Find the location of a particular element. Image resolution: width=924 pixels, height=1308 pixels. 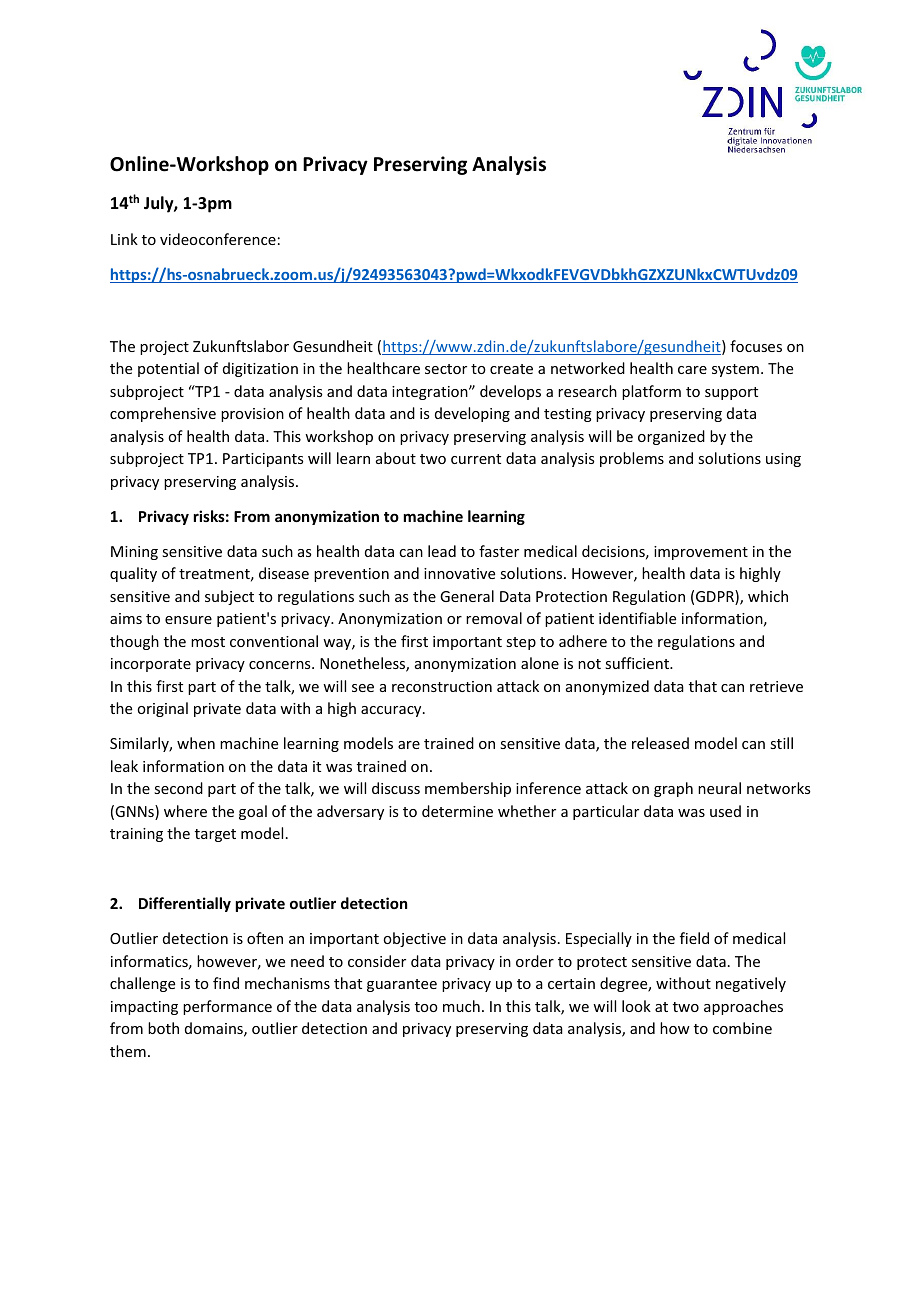

focuses is located at coordinates (756, 346).
